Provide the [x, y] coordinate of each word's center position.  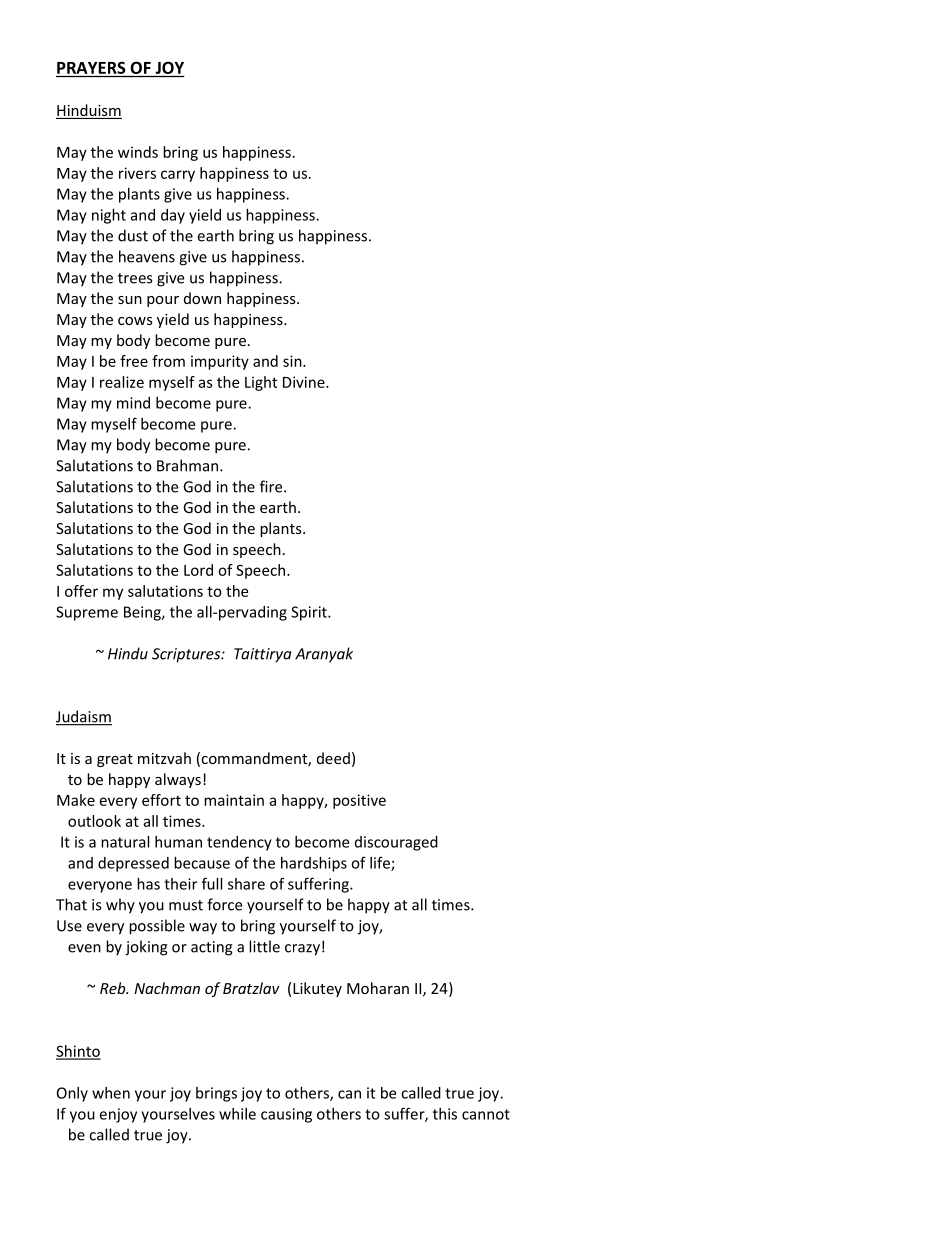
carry [178, 176]
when [111, 1093]
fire [272, 486]
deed [333, 758]
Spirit [310, 613]
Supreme [87, 613]
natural [125, 842]
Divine [305, 382]
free [134, 361]
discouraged [396, 843]
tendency [239, 843]
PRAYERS [91, 67]
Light [261, 383]
